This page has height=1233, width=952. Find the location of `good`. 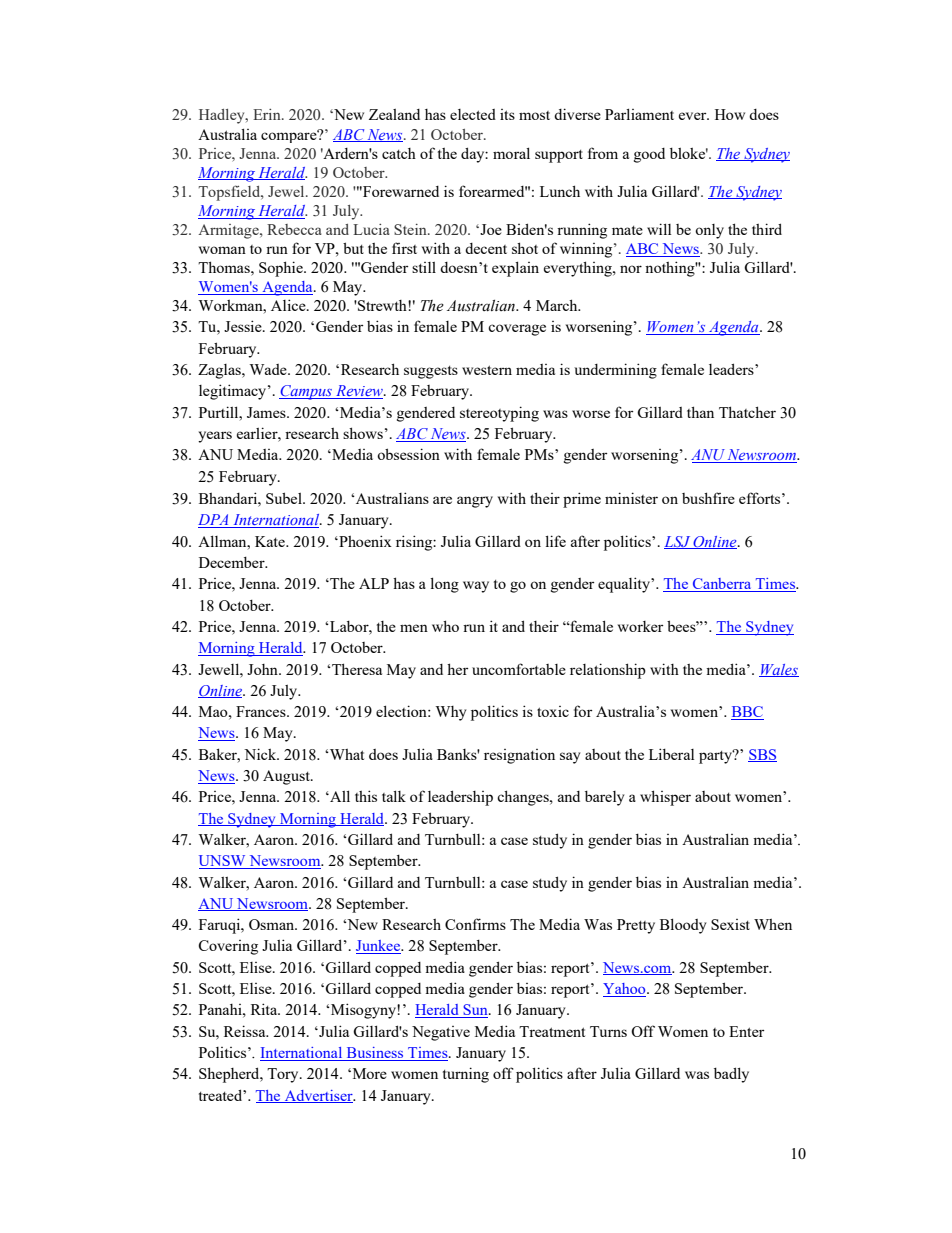

good is located at coordinates (649, 155).
